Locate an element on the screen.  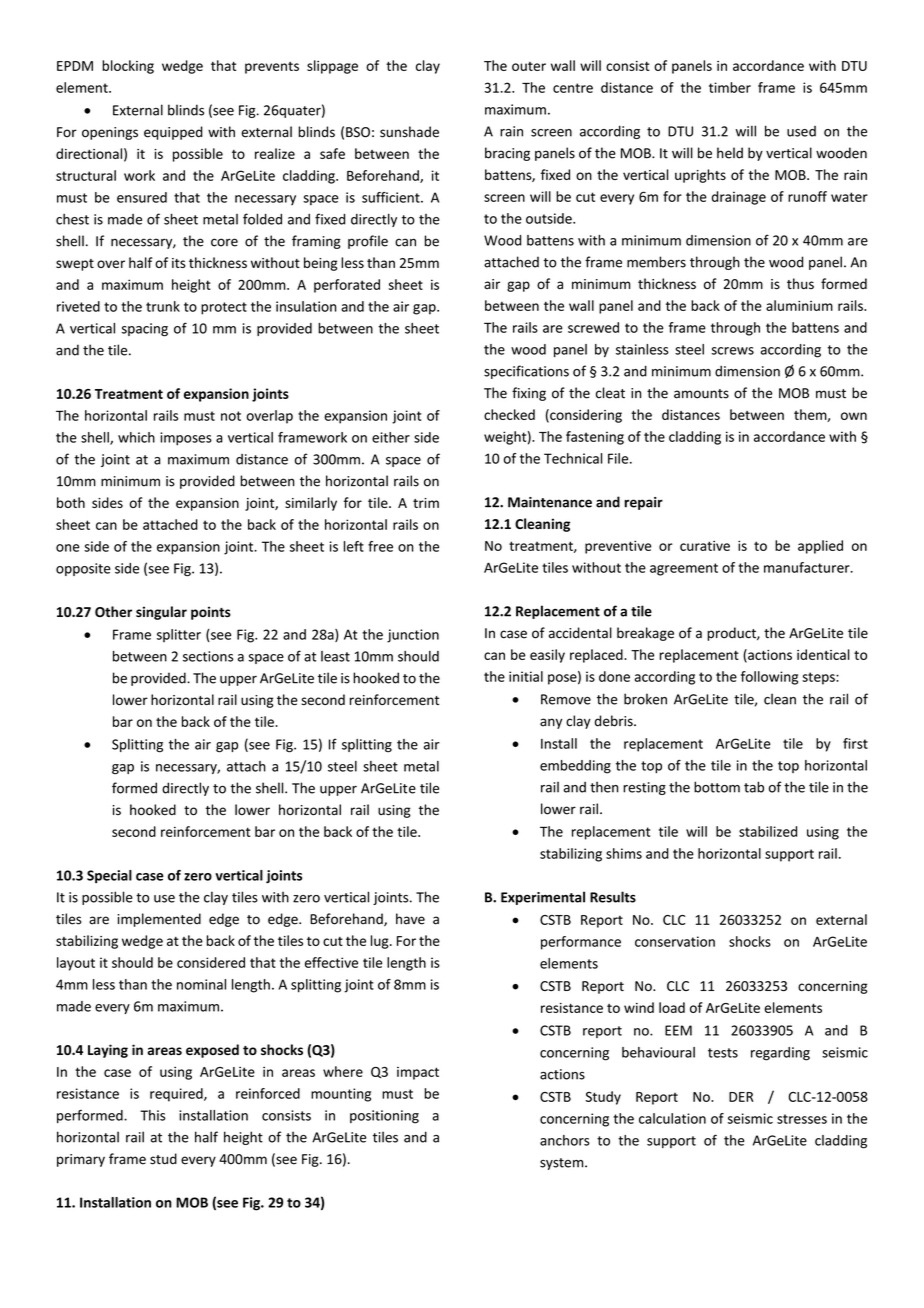
This is located at coordinates (152, 1115).
